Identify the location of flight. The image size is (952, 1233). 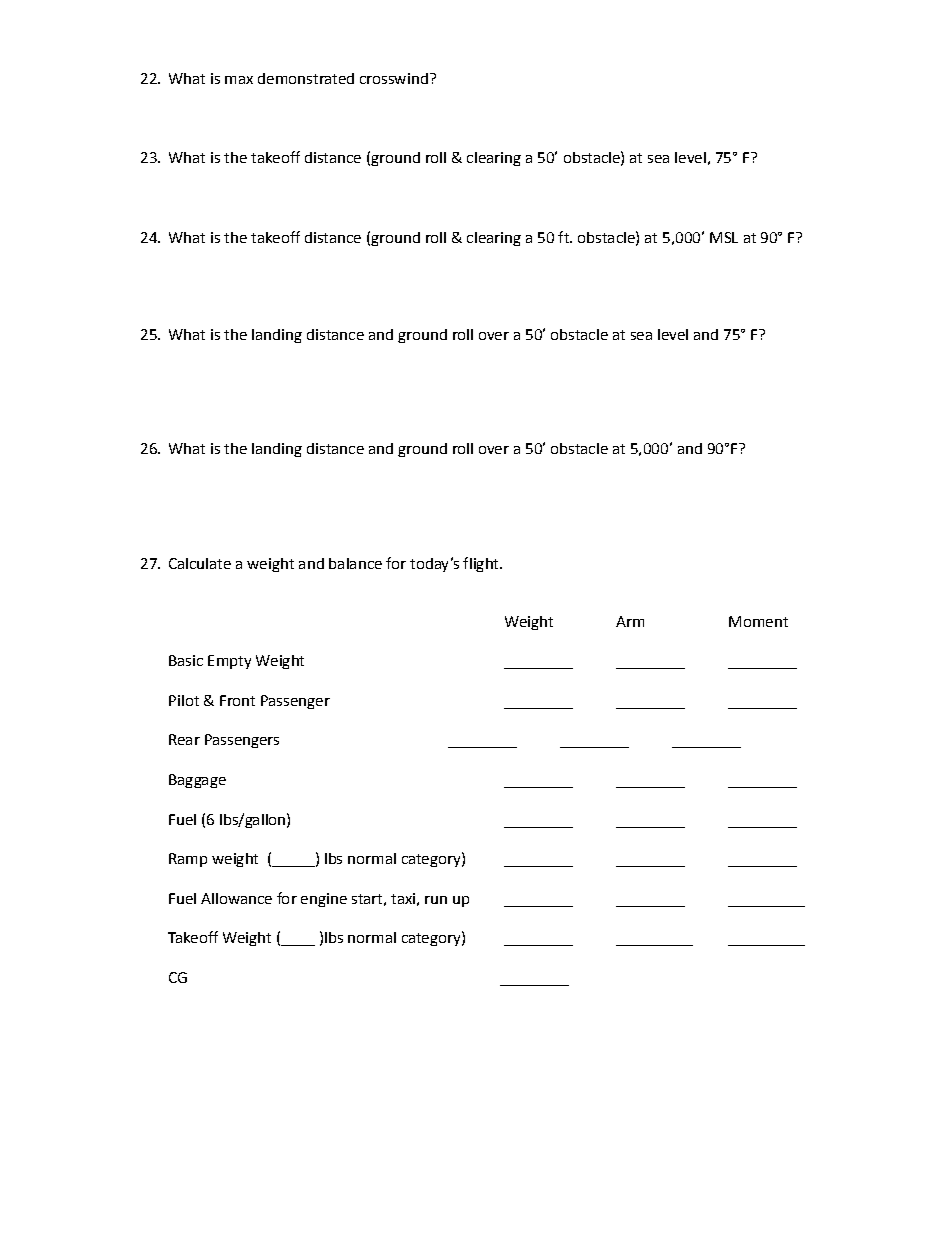
(482, 564).
